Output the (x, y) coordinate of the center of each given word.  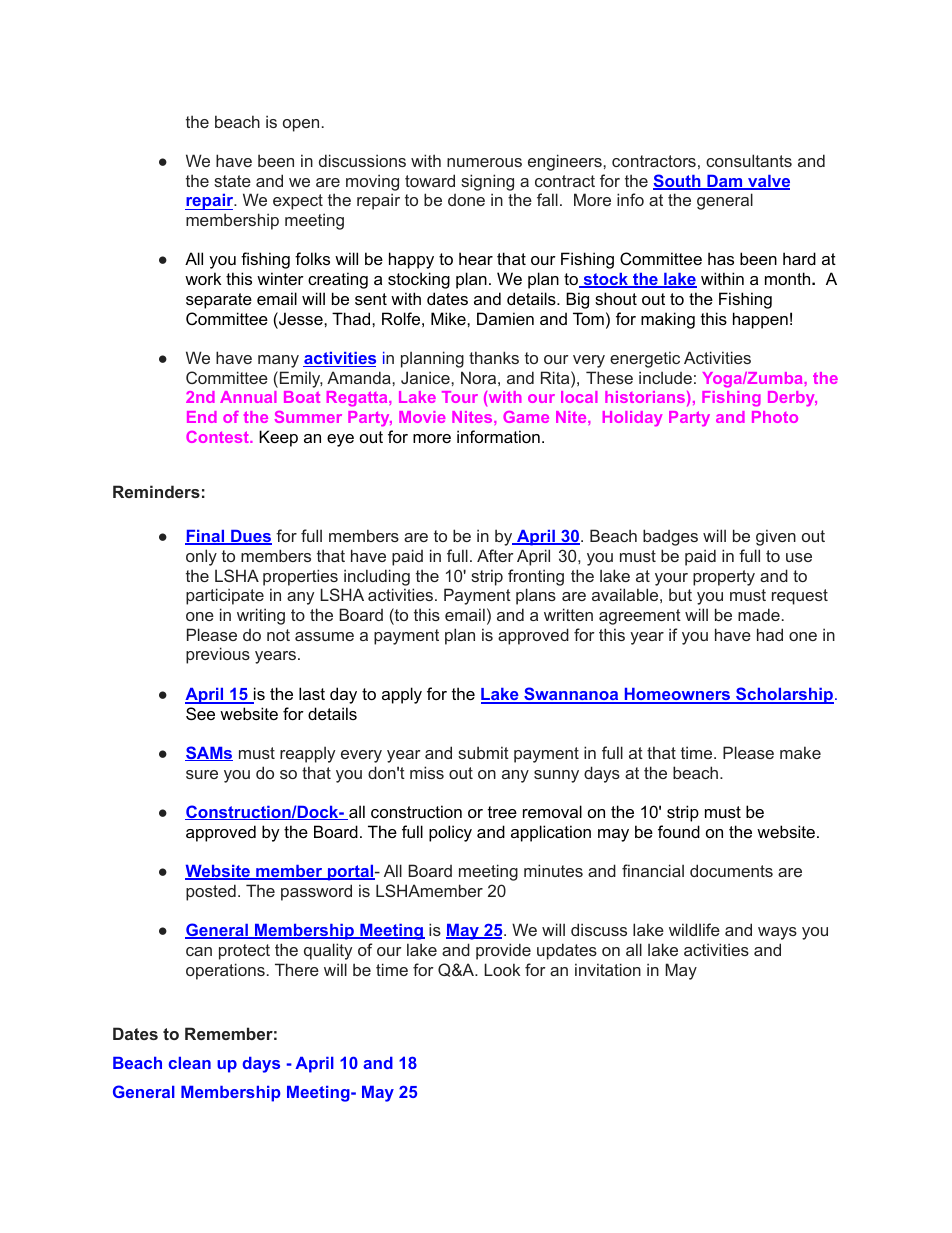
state (232, 181)
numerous (484, 162)
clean (190, 1063)
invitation (608, 969)
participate (225, 596)
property (724, 578)
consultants (749, 160)
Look (502, 969)
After (495, 555)
